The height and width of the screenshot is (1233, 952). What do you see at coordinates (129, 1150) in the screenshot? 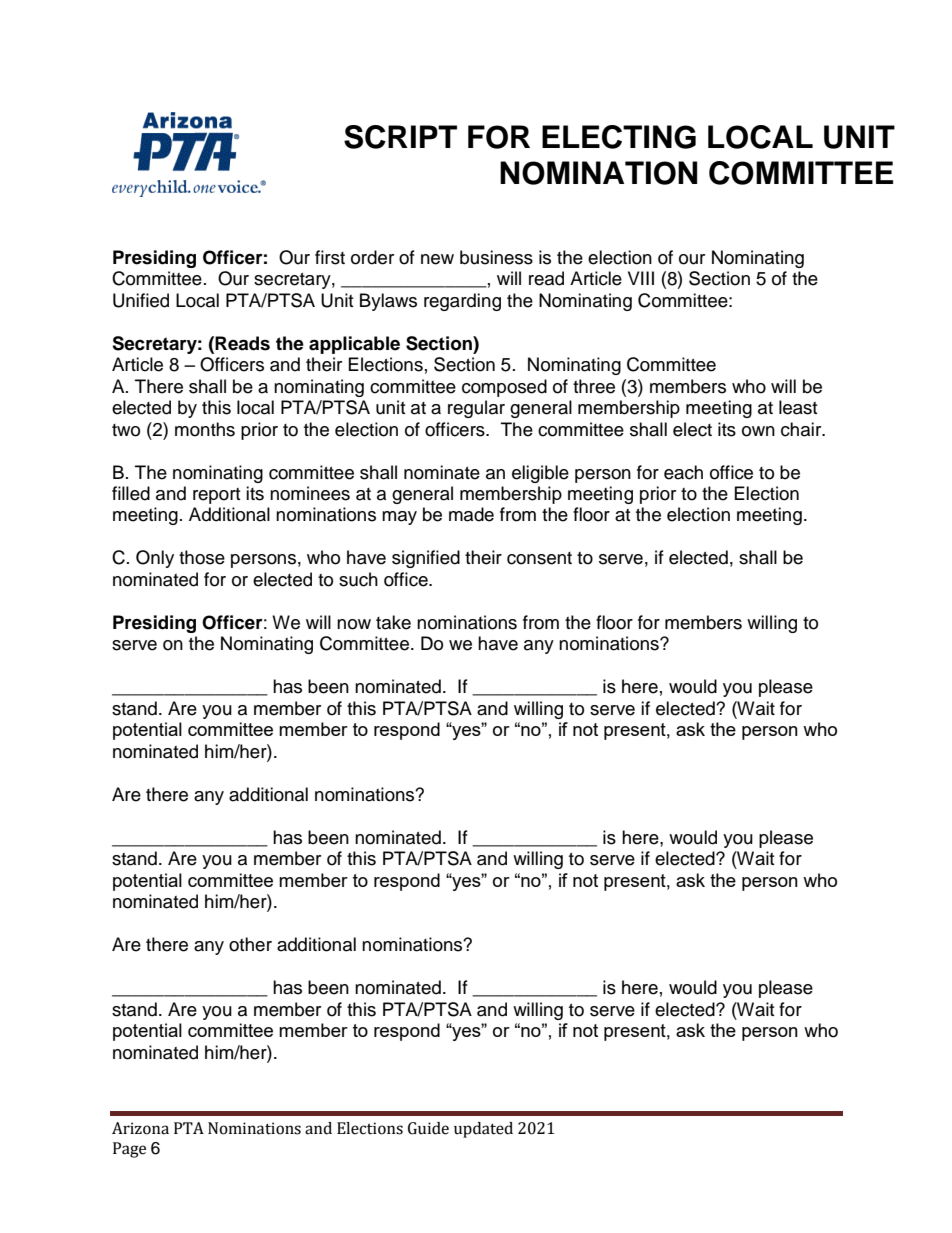
I see `Page` at bounding box center [129, 1150].
